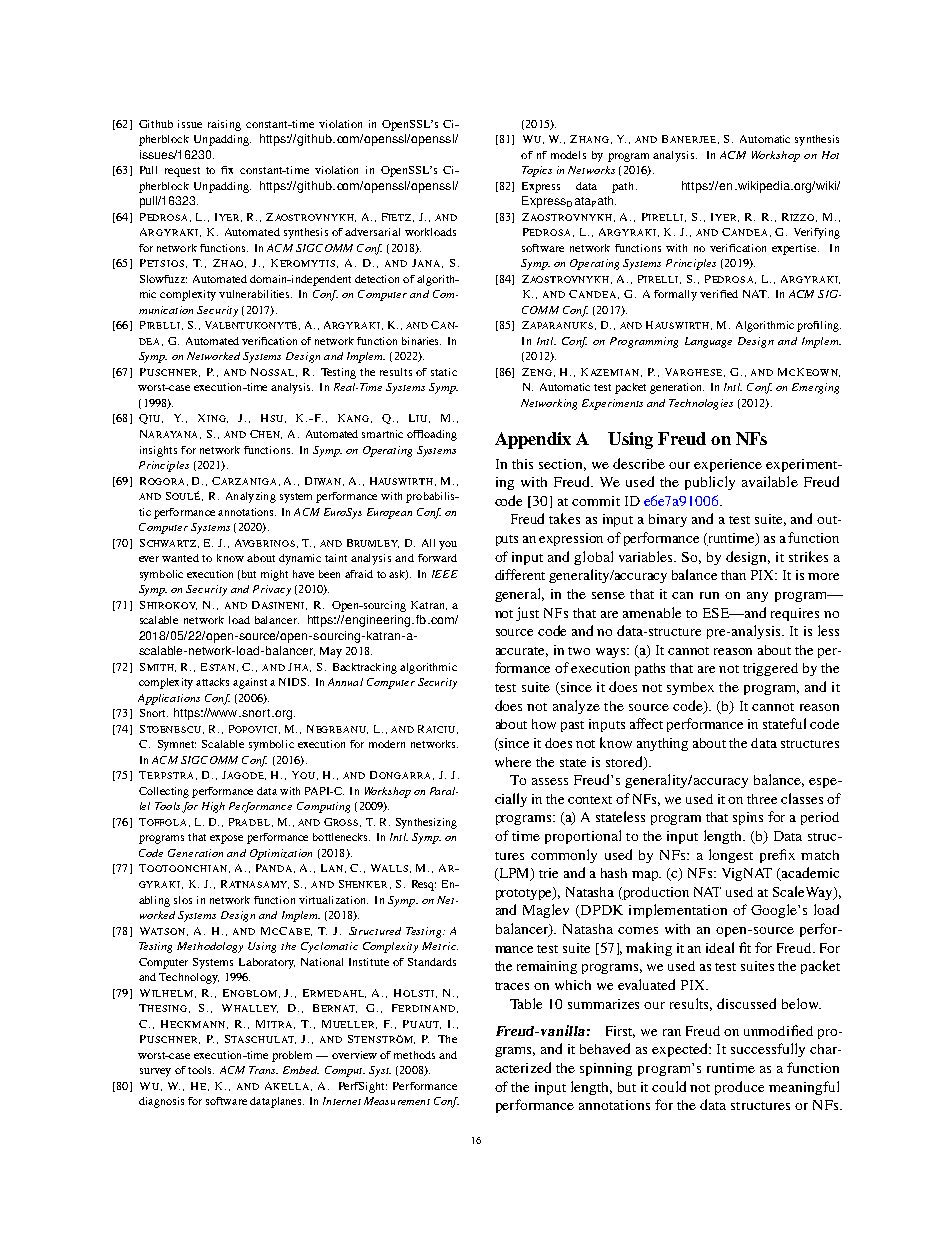  What do you see at coordinates (444, 372) in the screenshot?
I see `static` at bounding box center [444, 372].
